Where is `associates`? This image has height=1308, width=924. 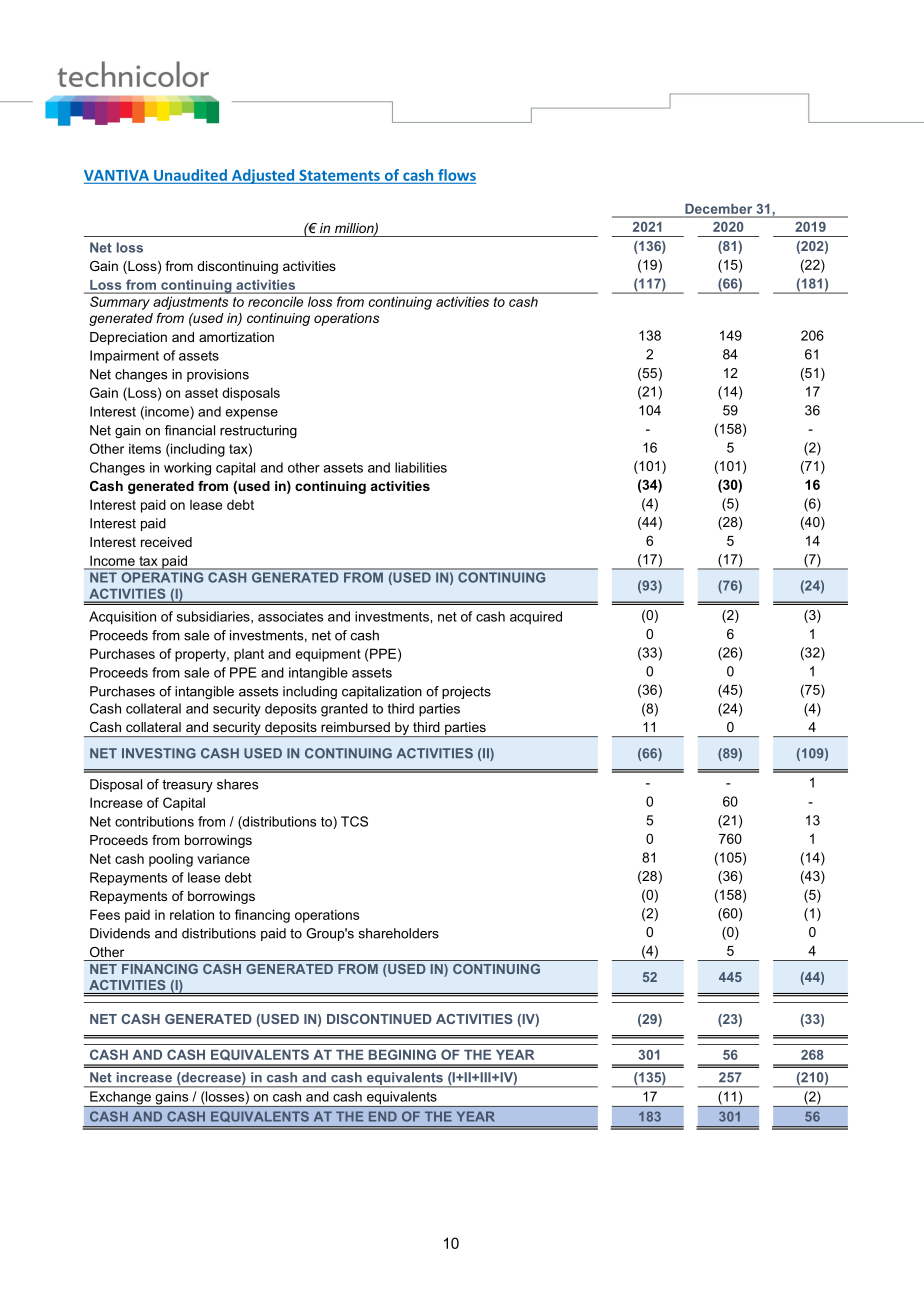 associates is located at coordinates (290, 616).
